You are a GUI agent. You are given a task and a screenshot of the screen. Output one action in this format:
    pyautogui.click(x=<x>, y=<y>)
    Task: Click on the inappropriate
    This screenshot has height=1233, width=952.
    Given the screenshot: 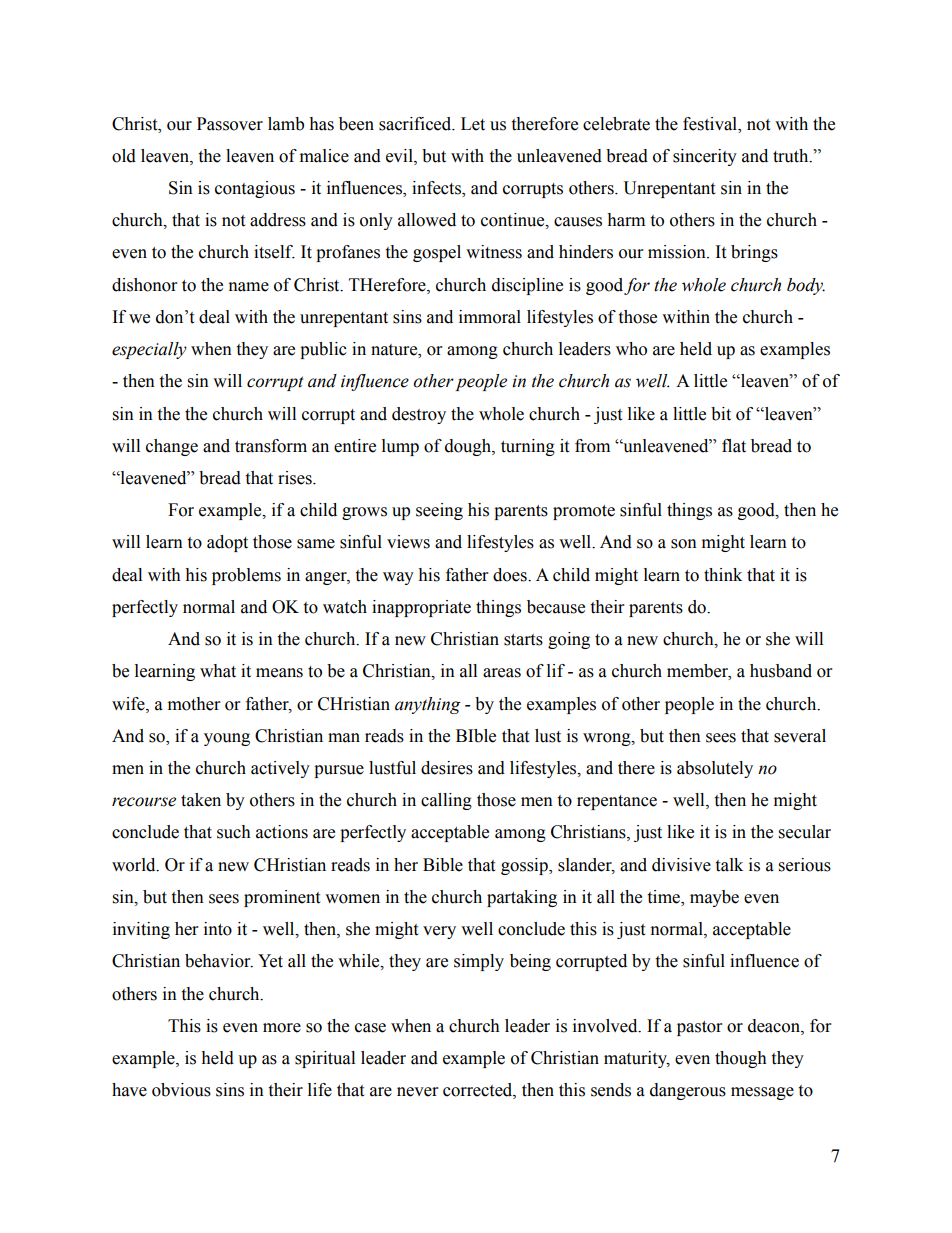 What is the action you would take?
    pyautogui.click(x=421, y=608)
